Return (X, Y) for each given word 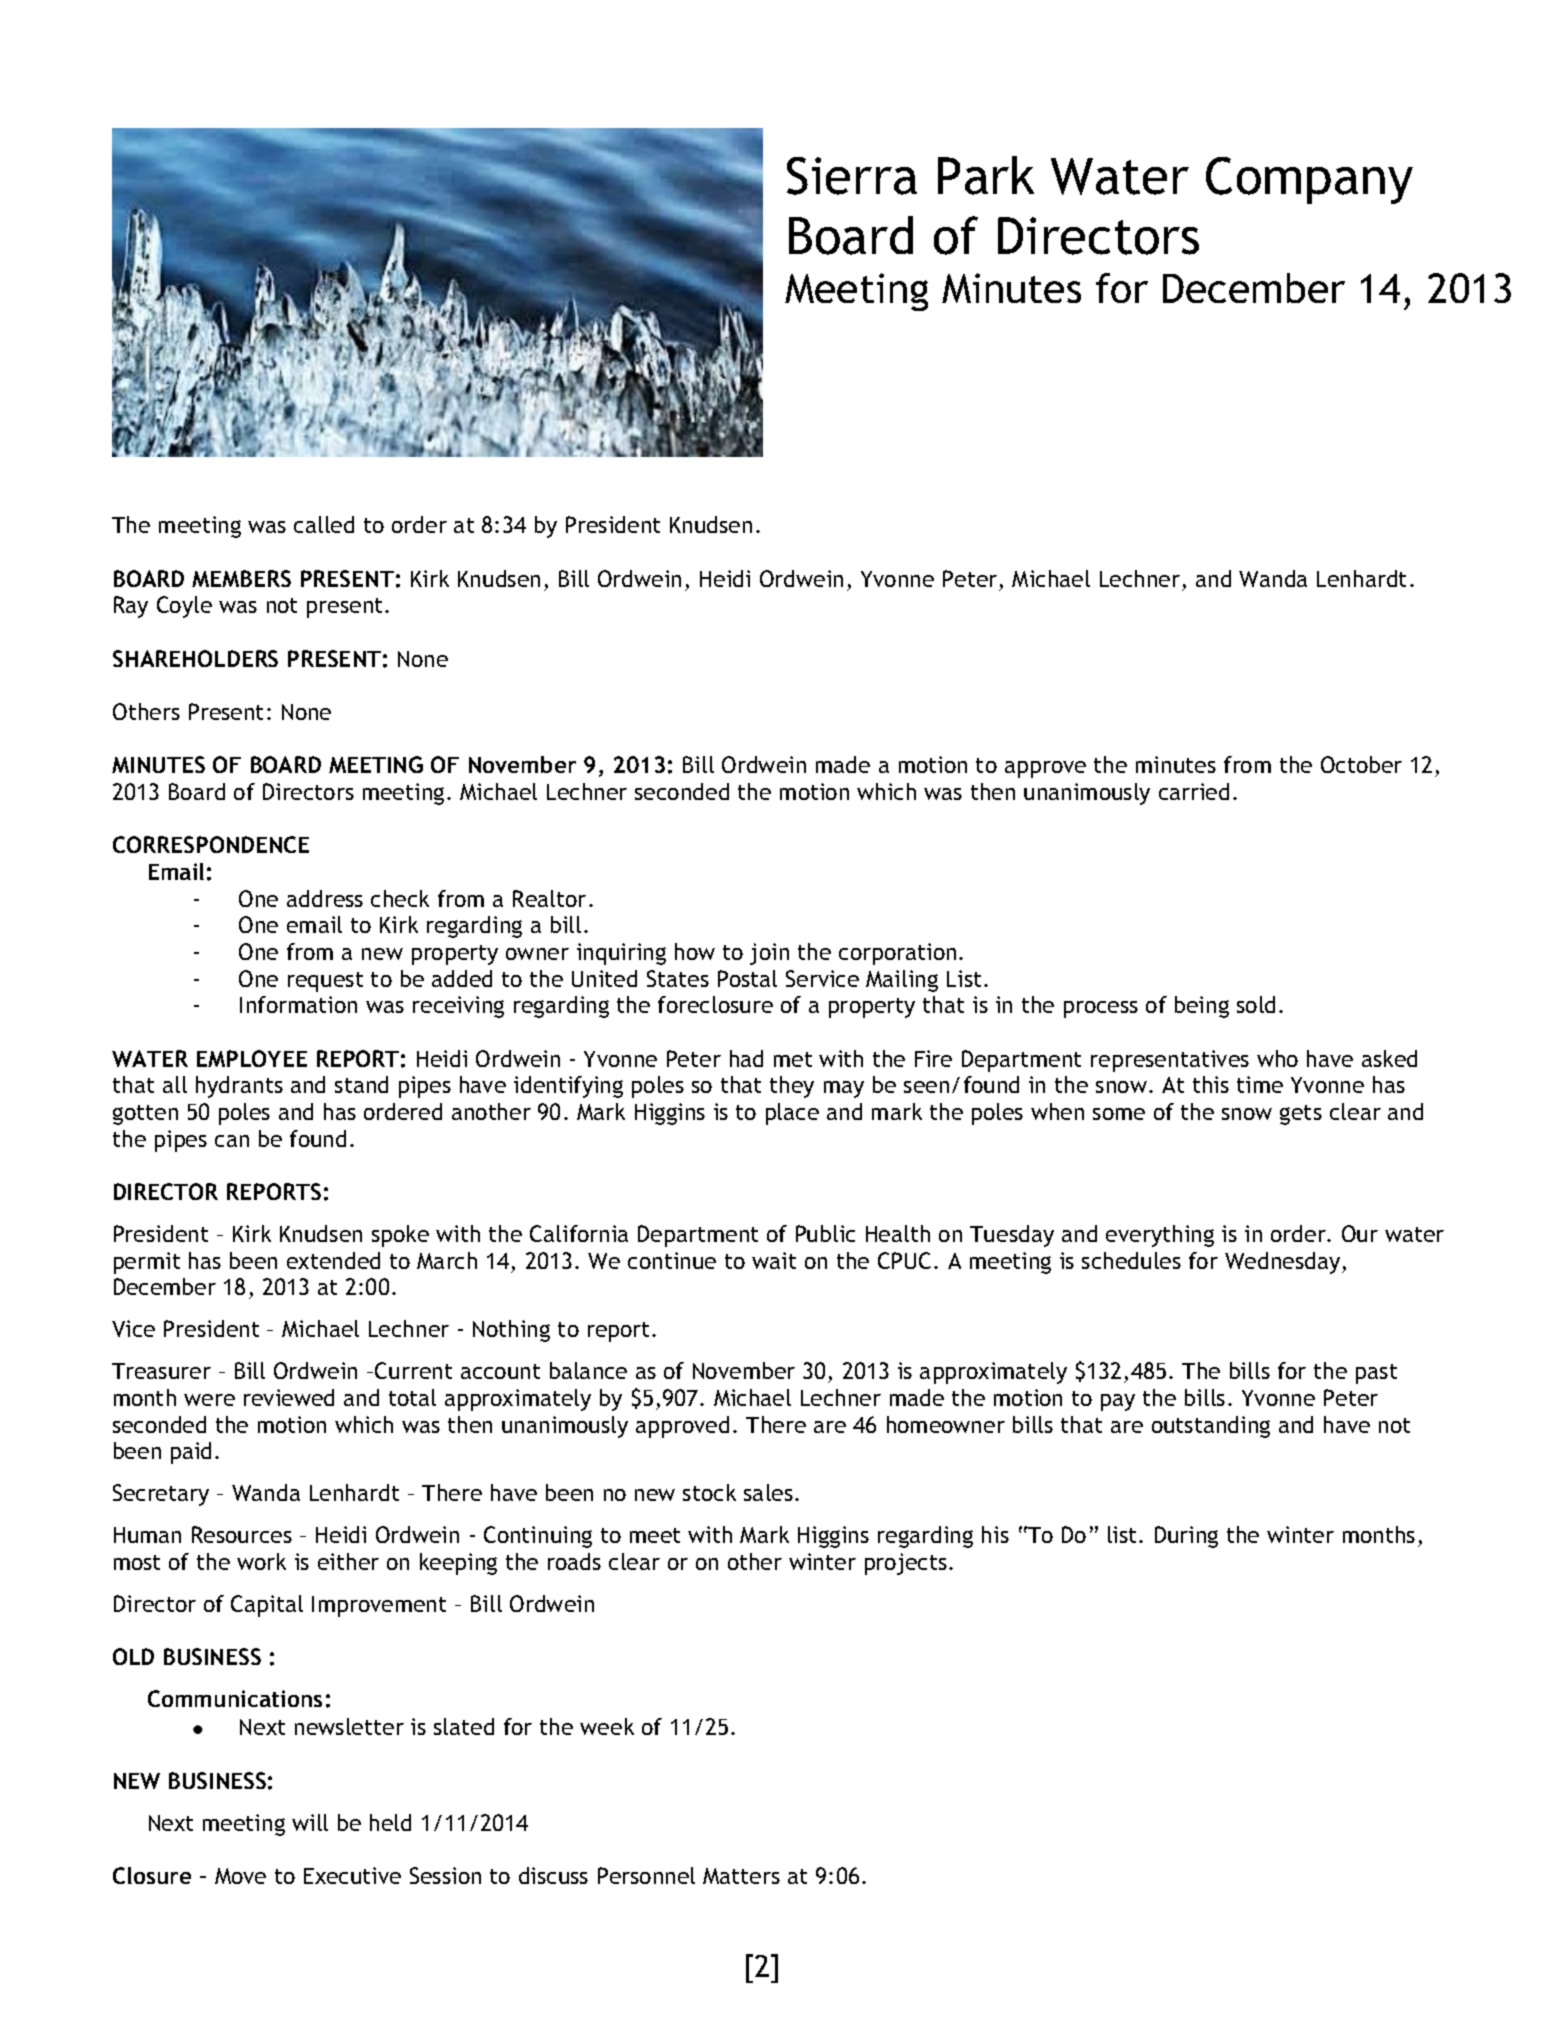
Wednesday (1284, 1263)
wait (774, 1260)
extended (333, 1260)
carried (1194, 791)
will (310, 1822)
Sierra (852, 176)
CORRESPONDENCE (211, 844)
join (769, 954)
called (324, 524)
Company (1309, 180)
